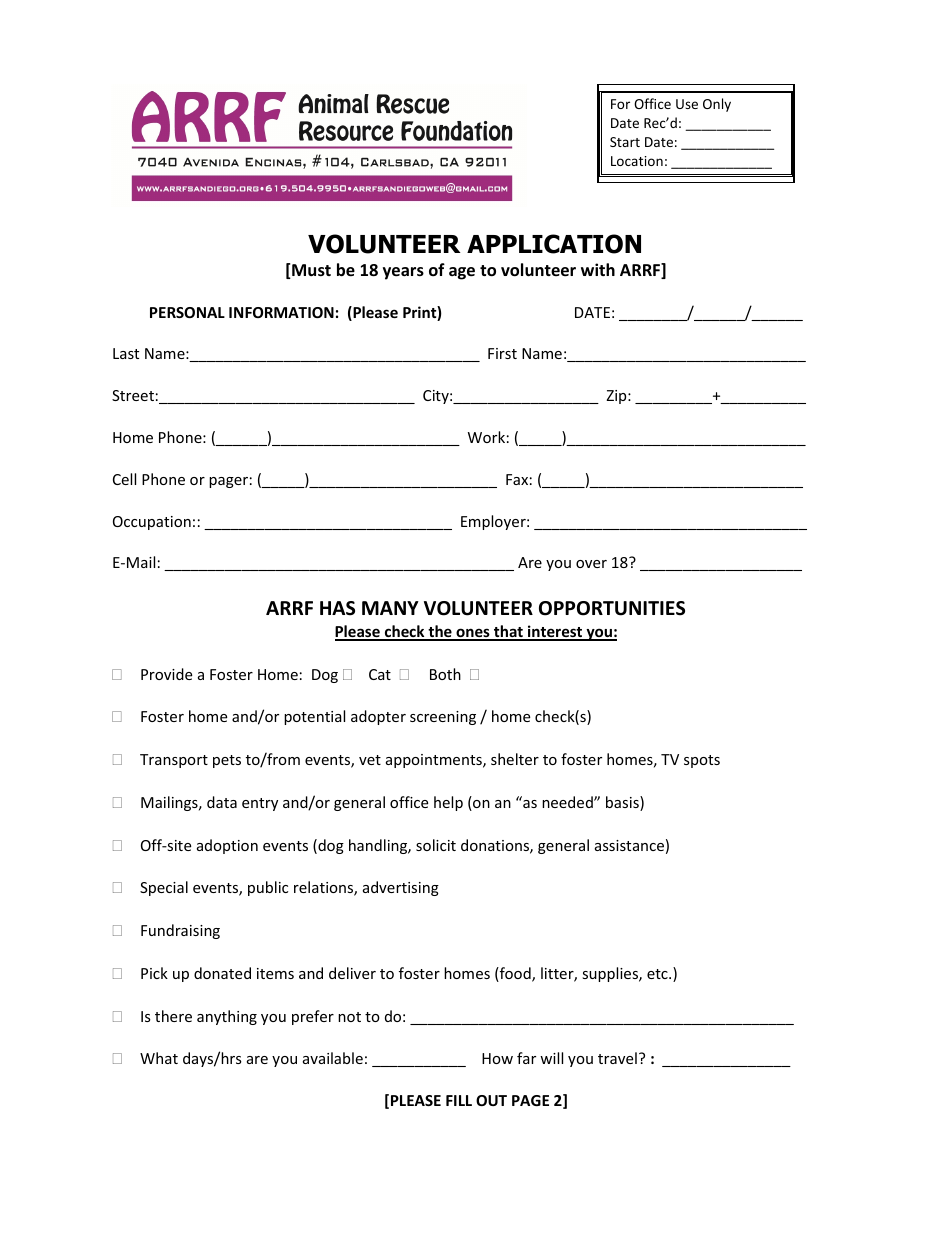 This document has height=1233, width=952. Describe the element at coordinates (166, 674) in the document. I see `Provide` at that location.
